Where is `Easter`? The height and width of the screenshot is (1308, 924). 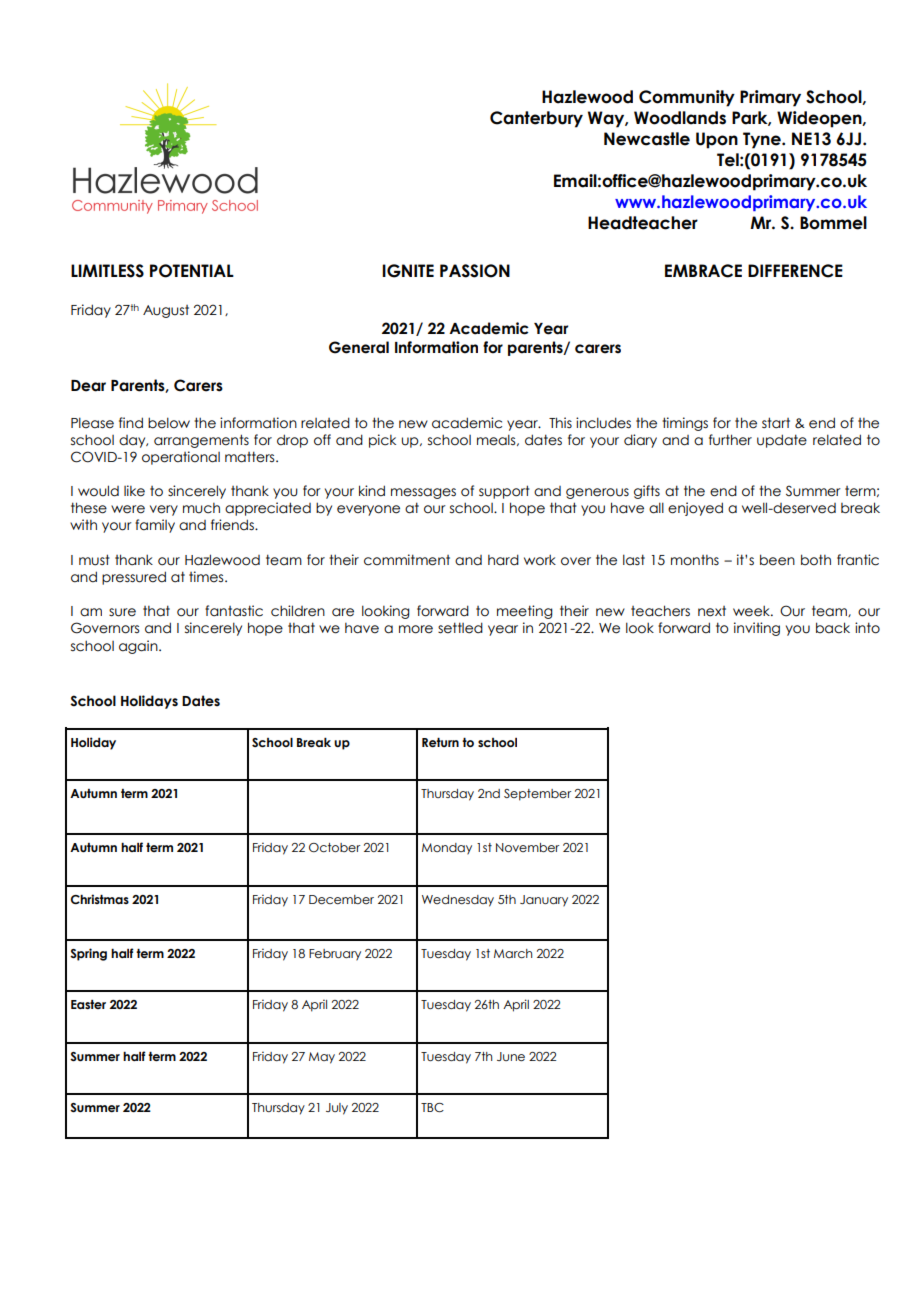 Easter is located at coordinates (88, 1004).
